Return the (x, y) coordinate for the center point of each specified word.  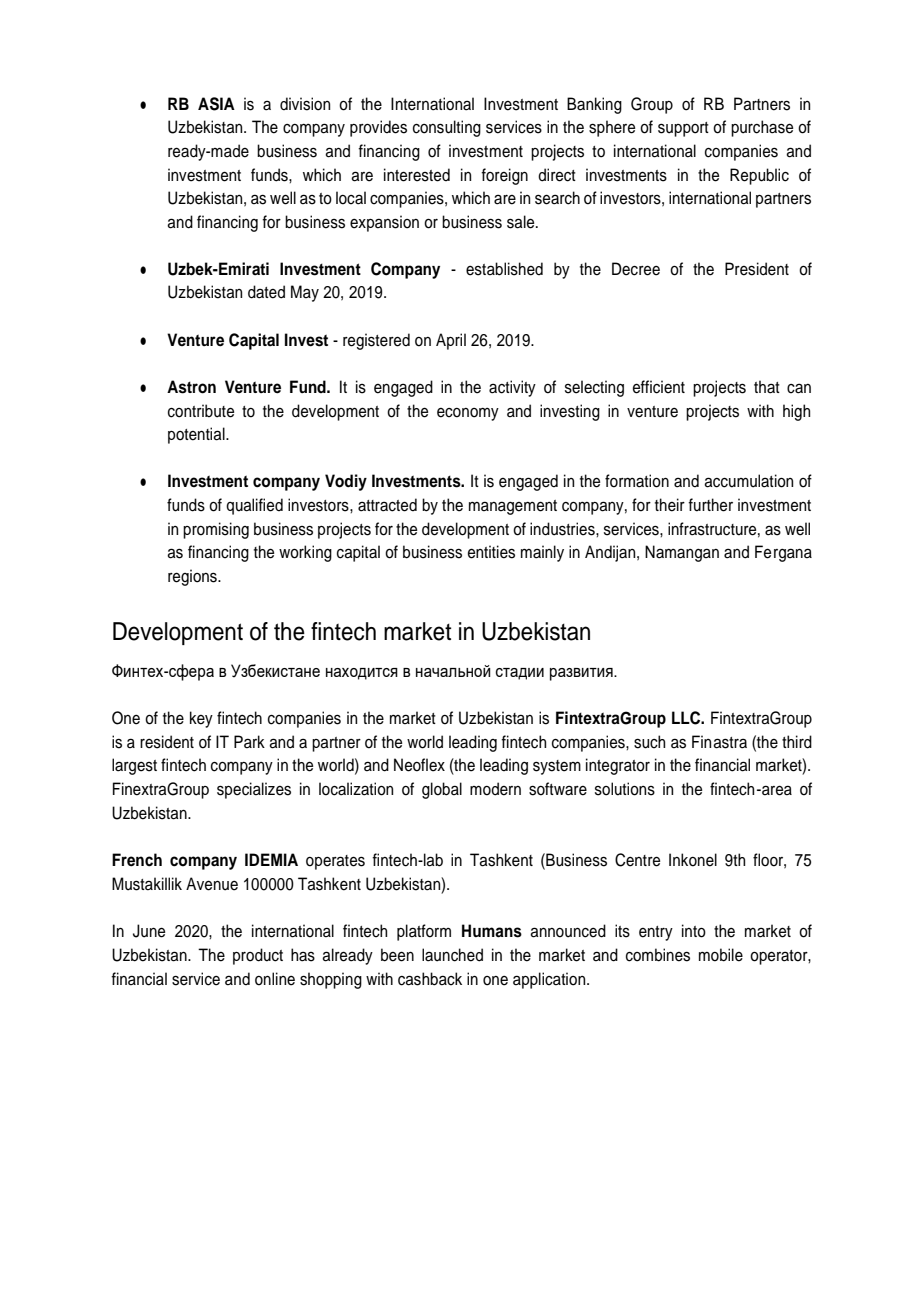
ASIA (216, 104)
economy (468, 414)
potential (197, 435)
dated (266, 292)
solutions (625, 789)
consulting (447, 128)
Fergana (783, 553)
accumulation (748, 481)
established (504, 269)
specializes (254, 790)
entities (491, 552)
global (442, 790)
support (683, 129)
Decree (636, 269)
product (258, 956)
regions (193, 577)
